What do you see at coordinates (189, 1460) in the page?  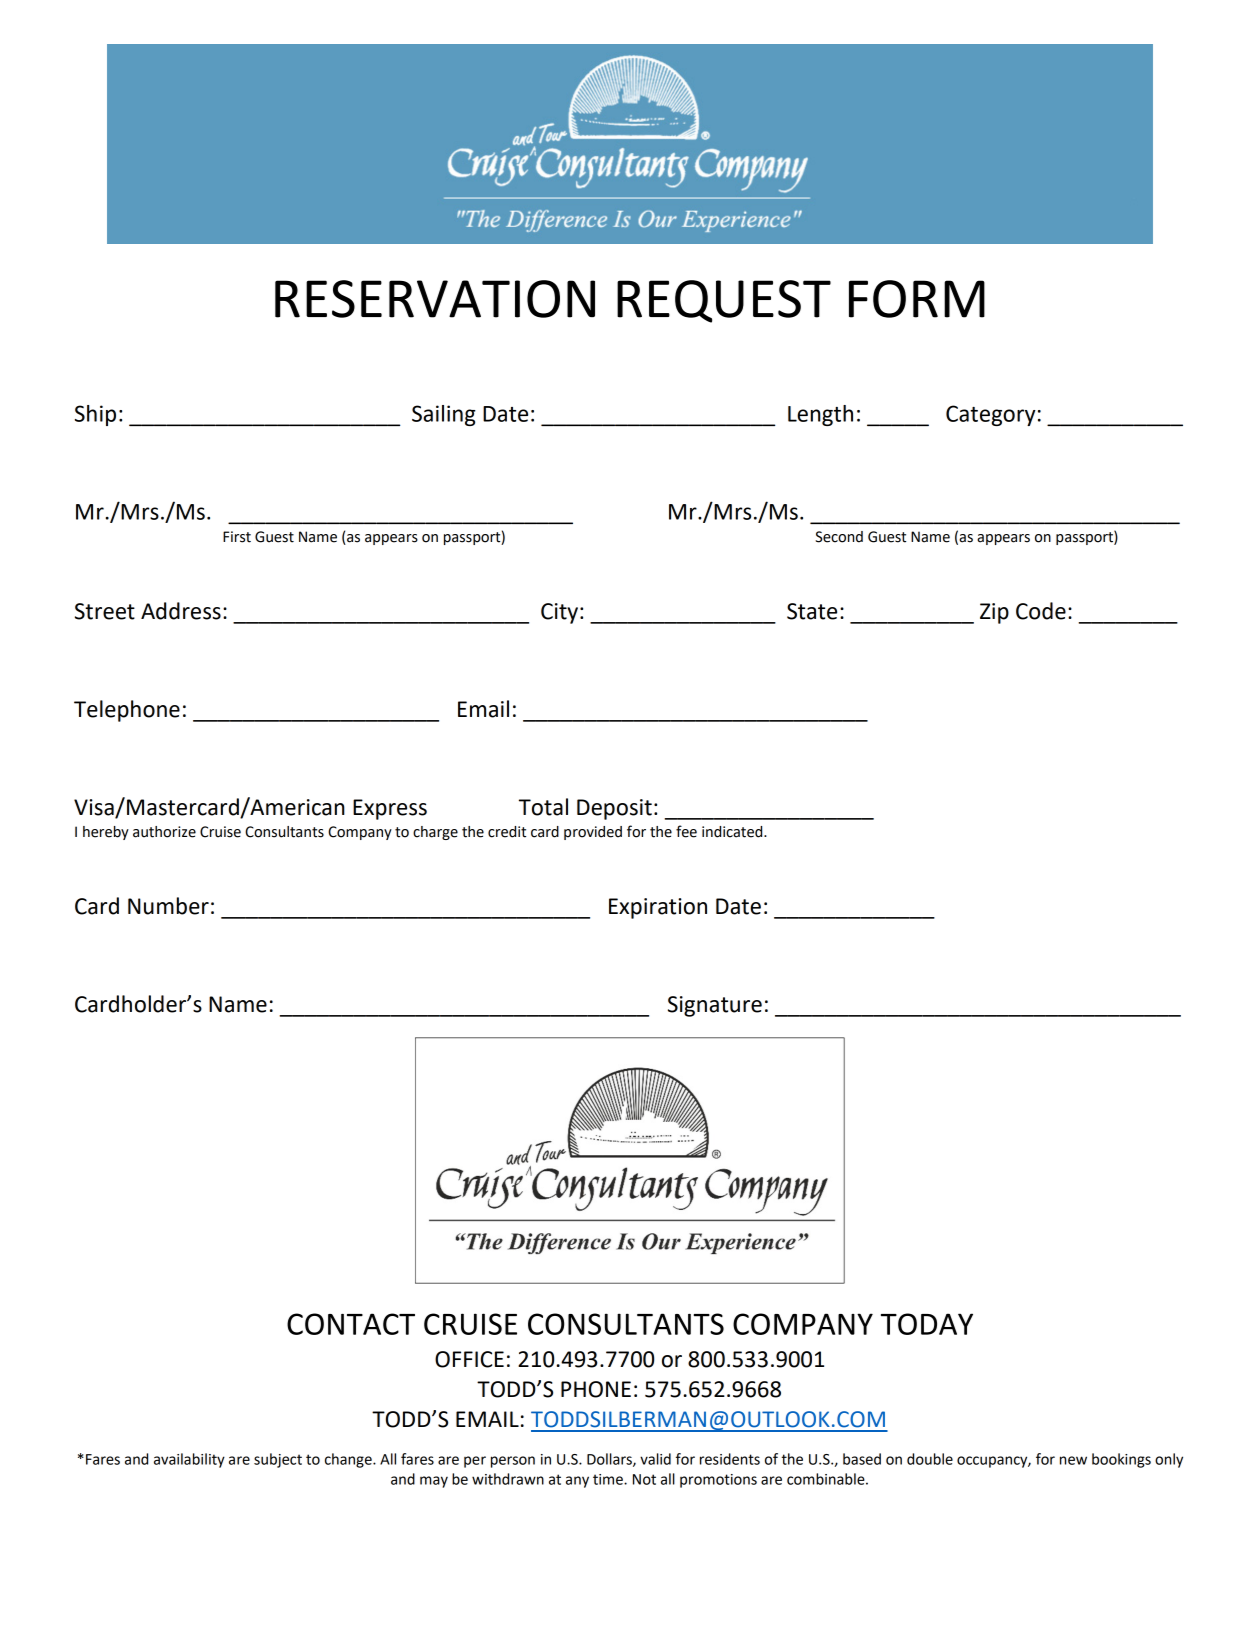 I see `availability` at bounding box center [189, 1460].
